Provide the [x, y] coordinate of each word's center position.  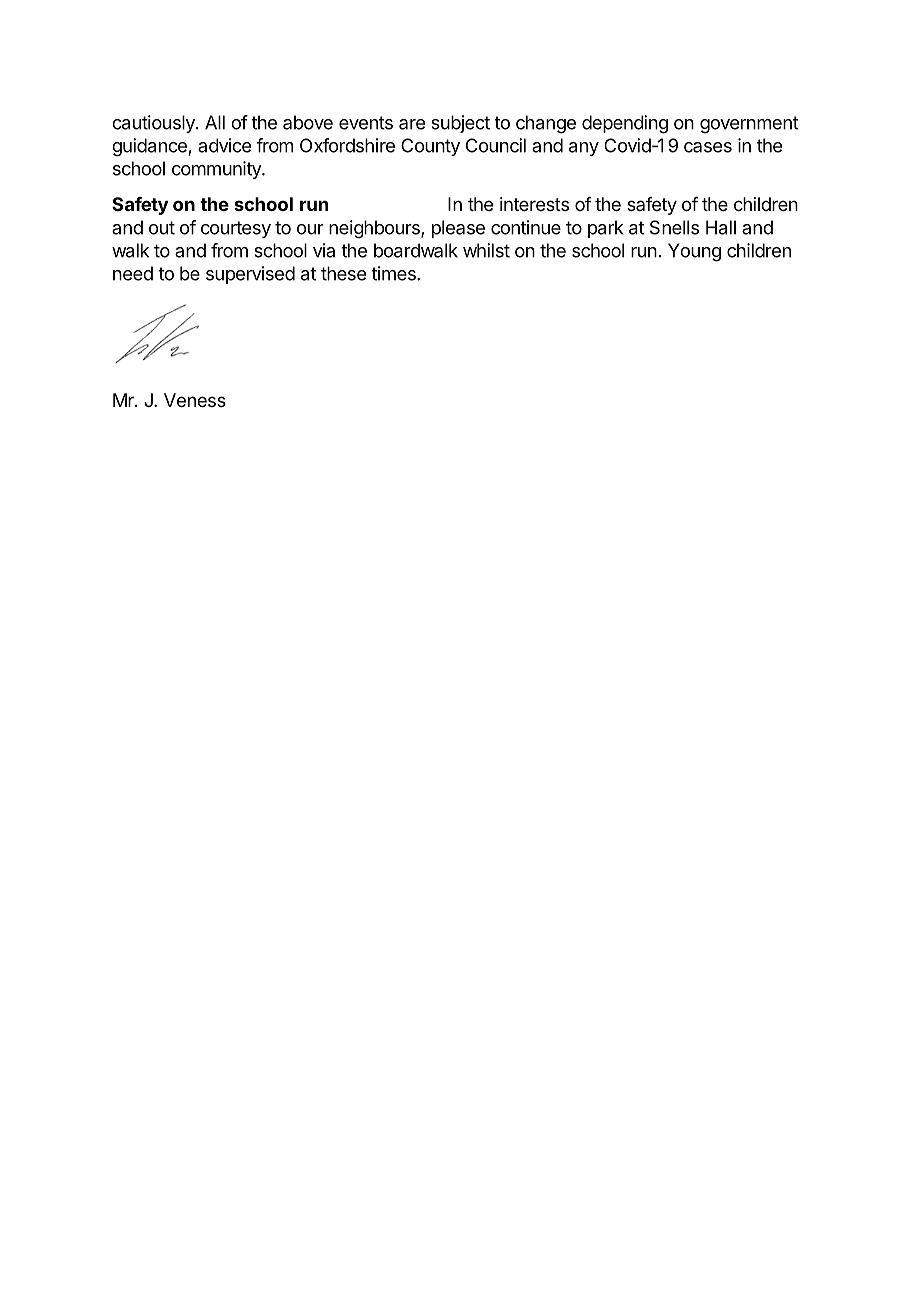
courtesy [236, 229]
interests [534, 204]
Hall [721, 227]
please [458, 229]
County [430, 147]
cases [708, 147]
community [217, 170]
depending [625, 124]
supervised [250, 275]
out [162, 228]
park [605, 229]
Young [694, 252]
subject [460, 124]
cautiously [154, 124]
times [394, 273]
